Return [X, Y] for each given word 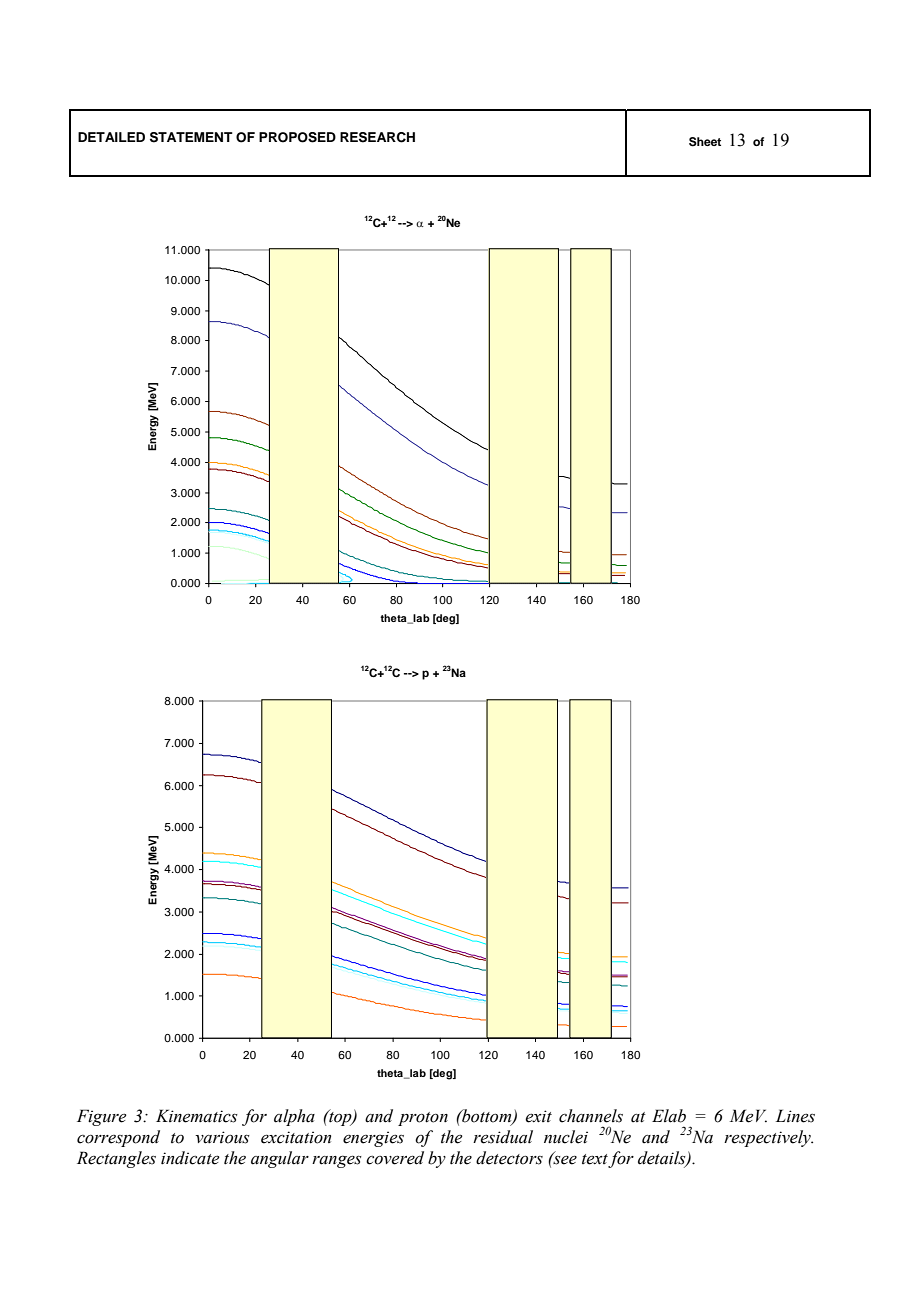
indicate [190, 1158]
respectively [768, 1138]
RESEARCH [377, 137]
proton [423, 1119]
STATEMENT [191, 137]
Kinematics [197, 1116]
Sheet [705, 142]
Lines [795, 1116]
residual [503, 1137]
